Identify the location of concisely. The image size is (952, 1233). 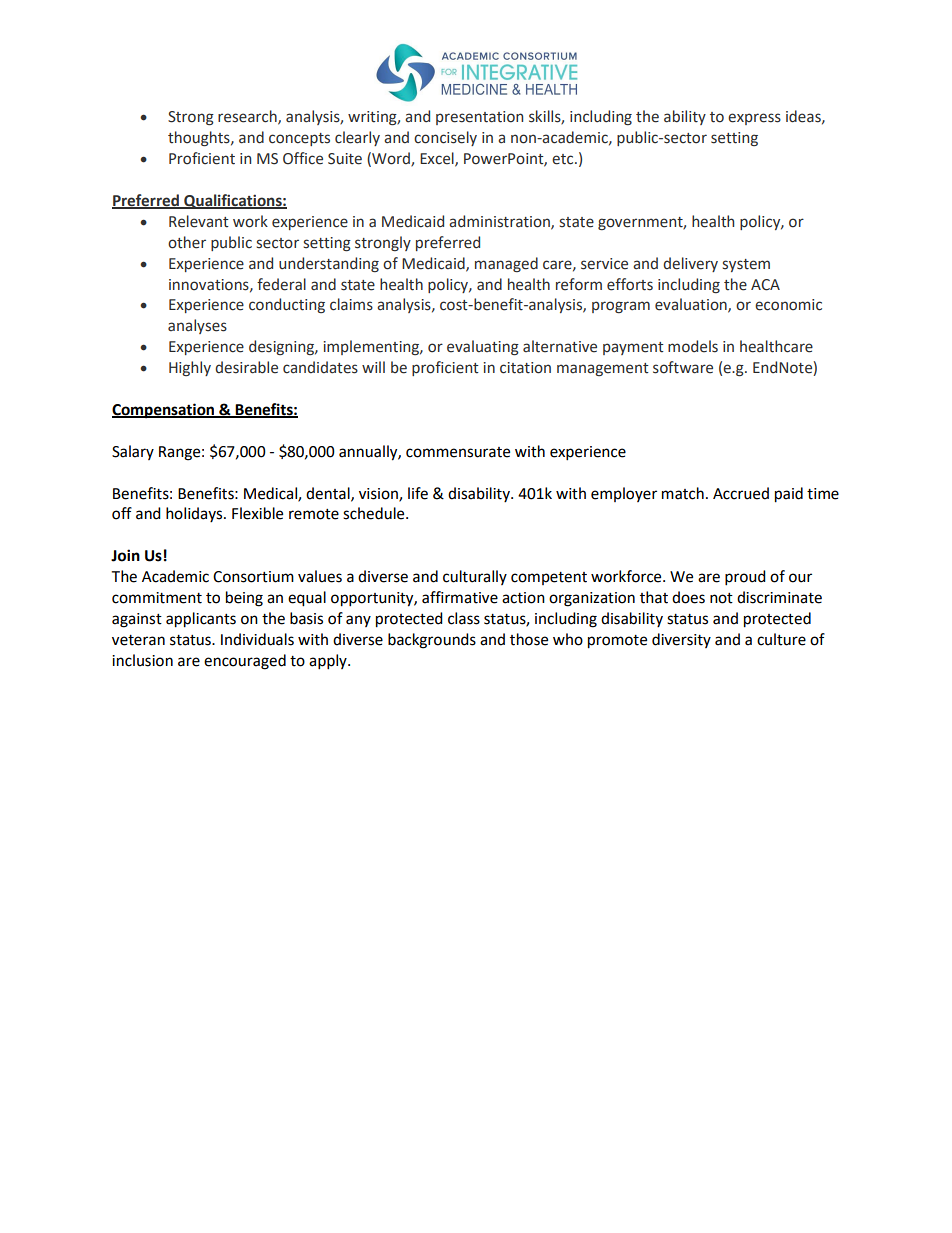
(445, 138).
